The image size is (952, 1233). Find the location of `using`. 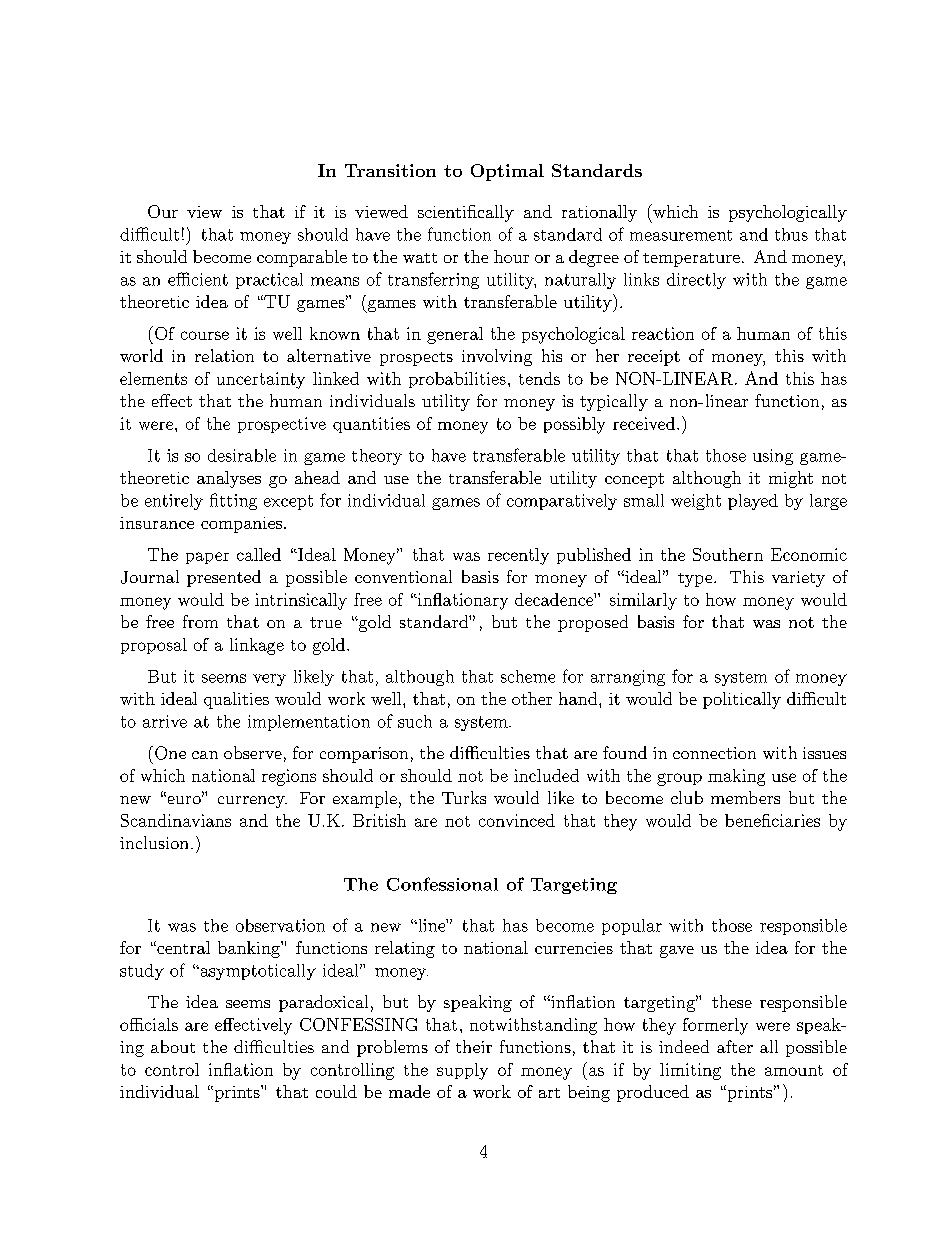

using is located at coordinates (773, 457).
